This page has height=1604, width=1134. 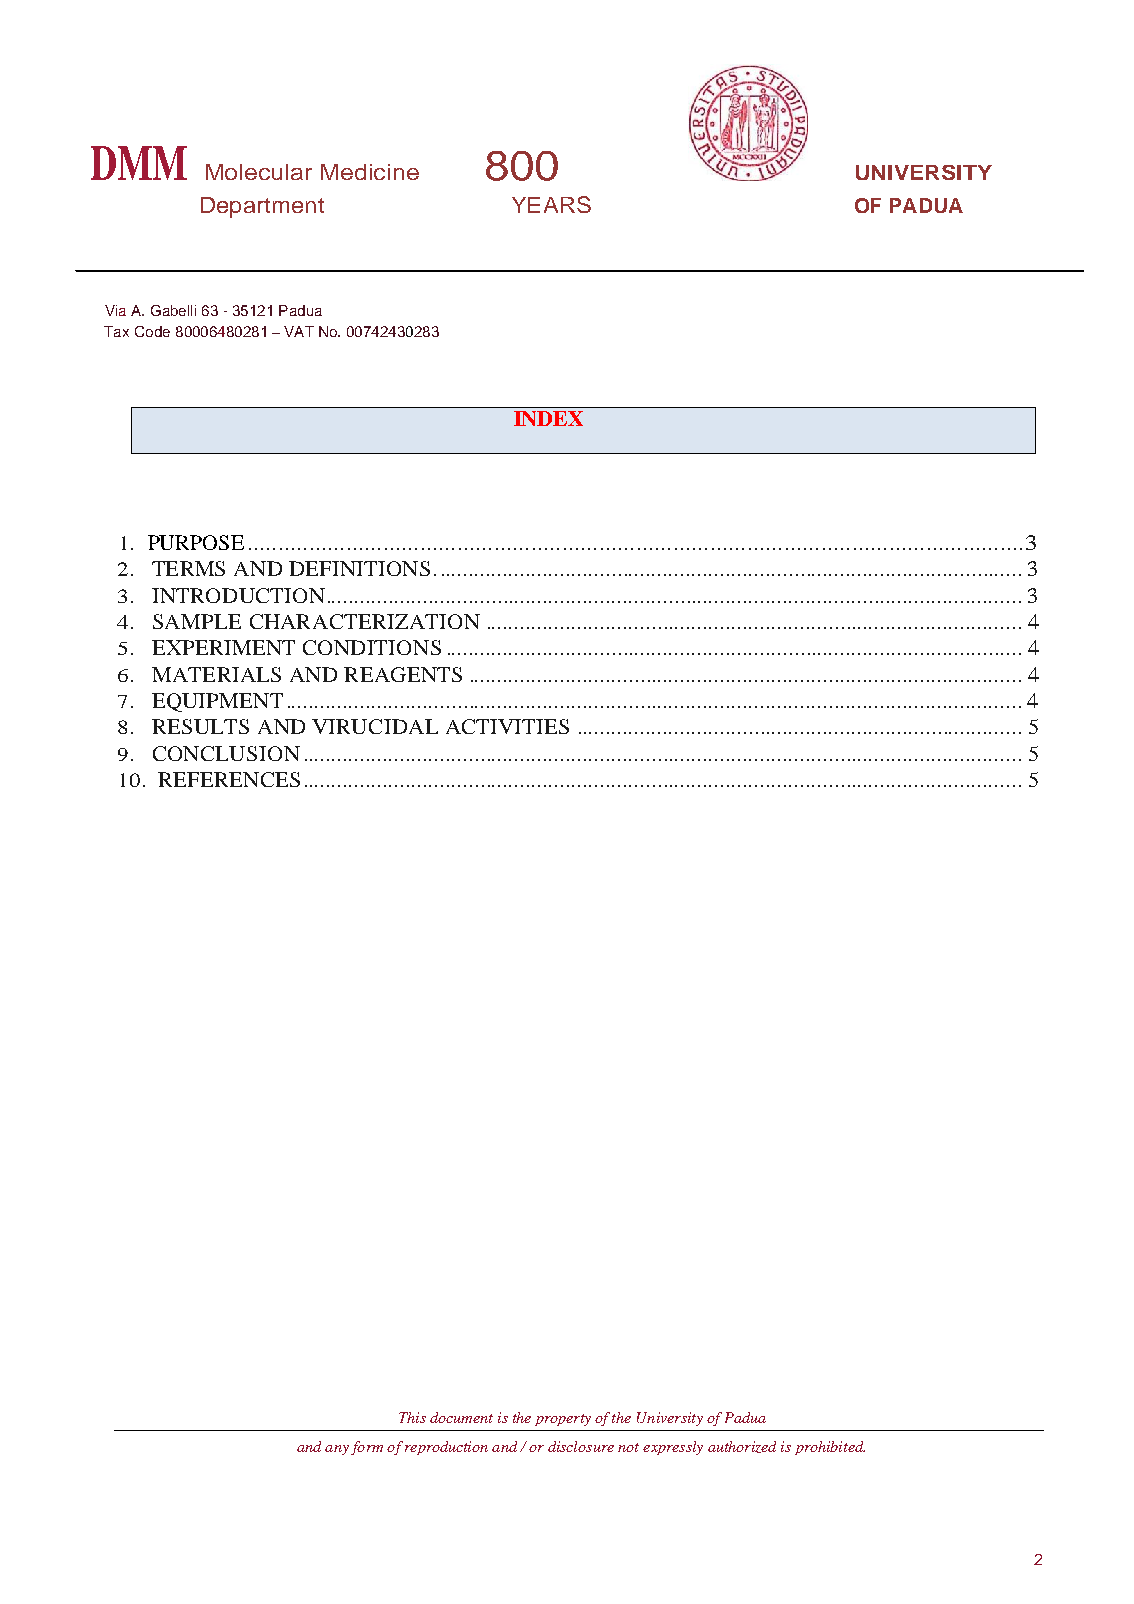 I want to click on authorized, so click(x=742, y=1447).
